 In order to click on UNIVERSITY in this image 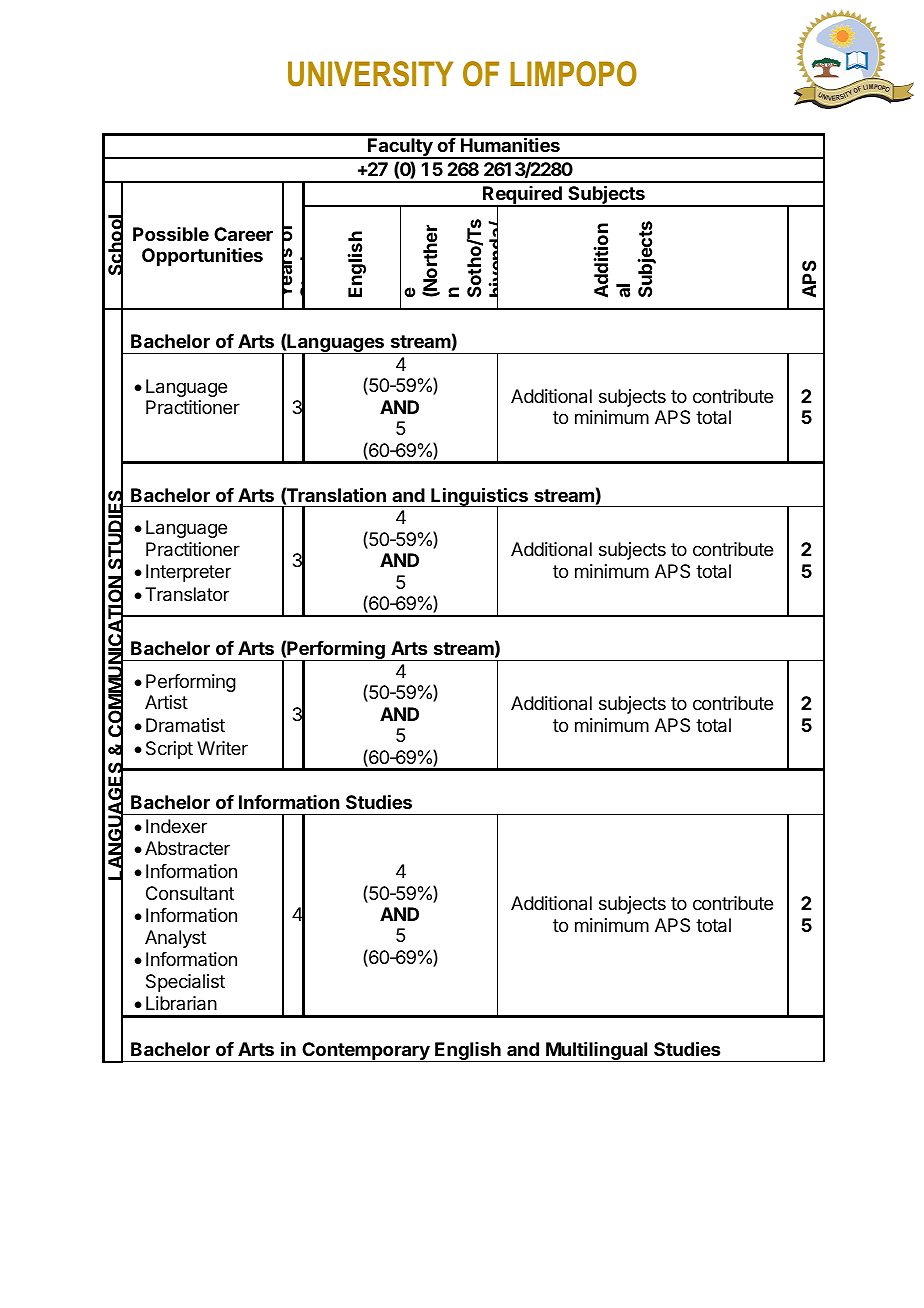, I will do `click(370, 74)`.
